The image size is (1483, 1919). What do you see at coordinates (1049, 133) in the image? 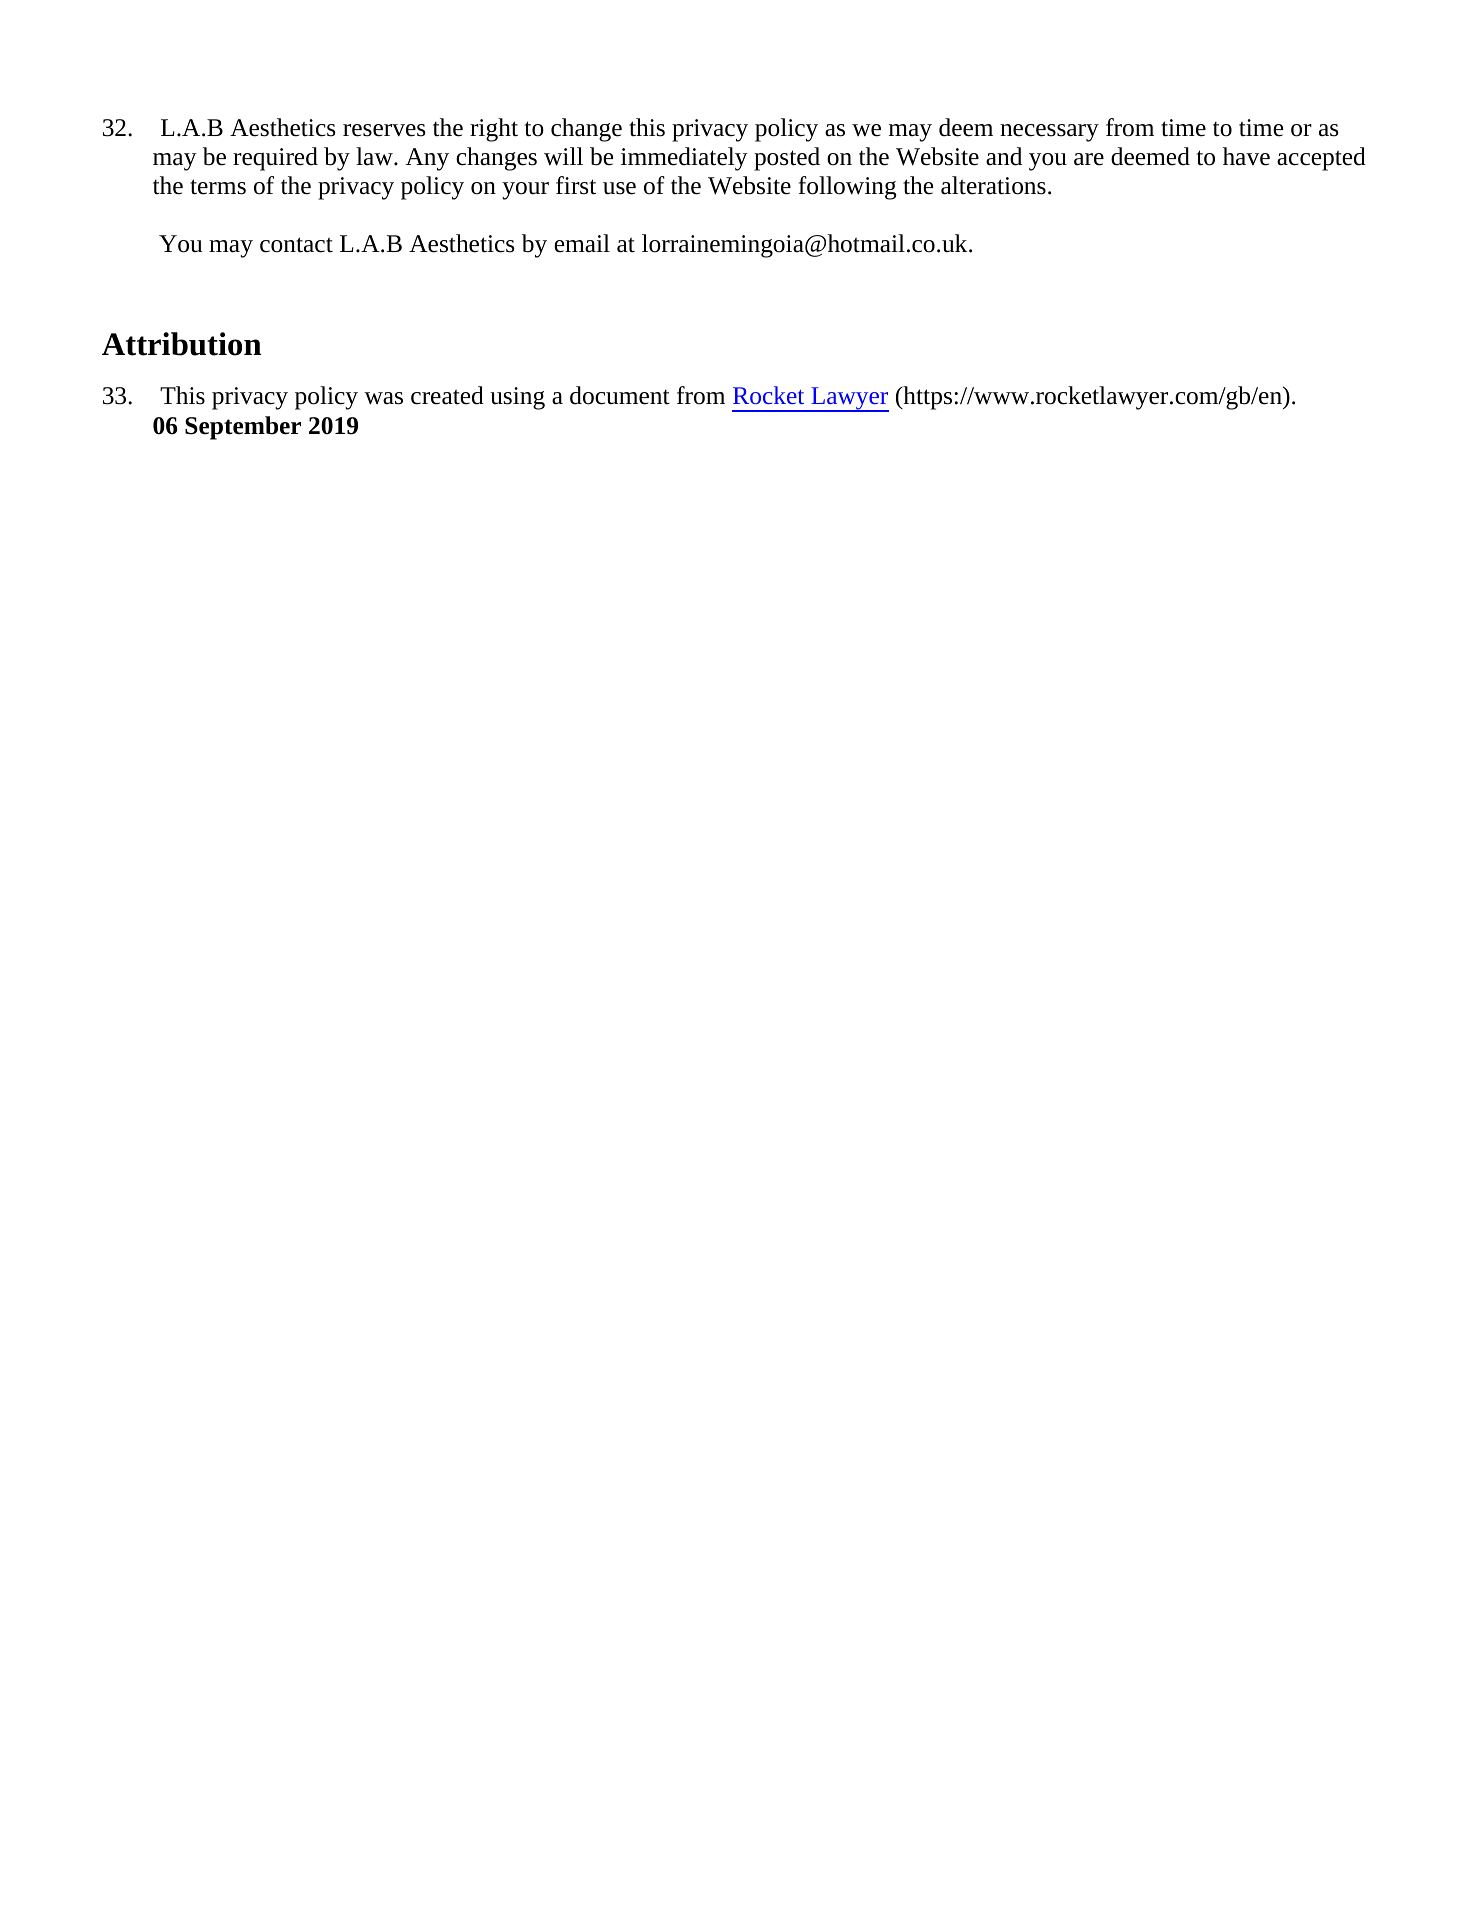
I see `necessary` at bounding box center [1049, 133].
